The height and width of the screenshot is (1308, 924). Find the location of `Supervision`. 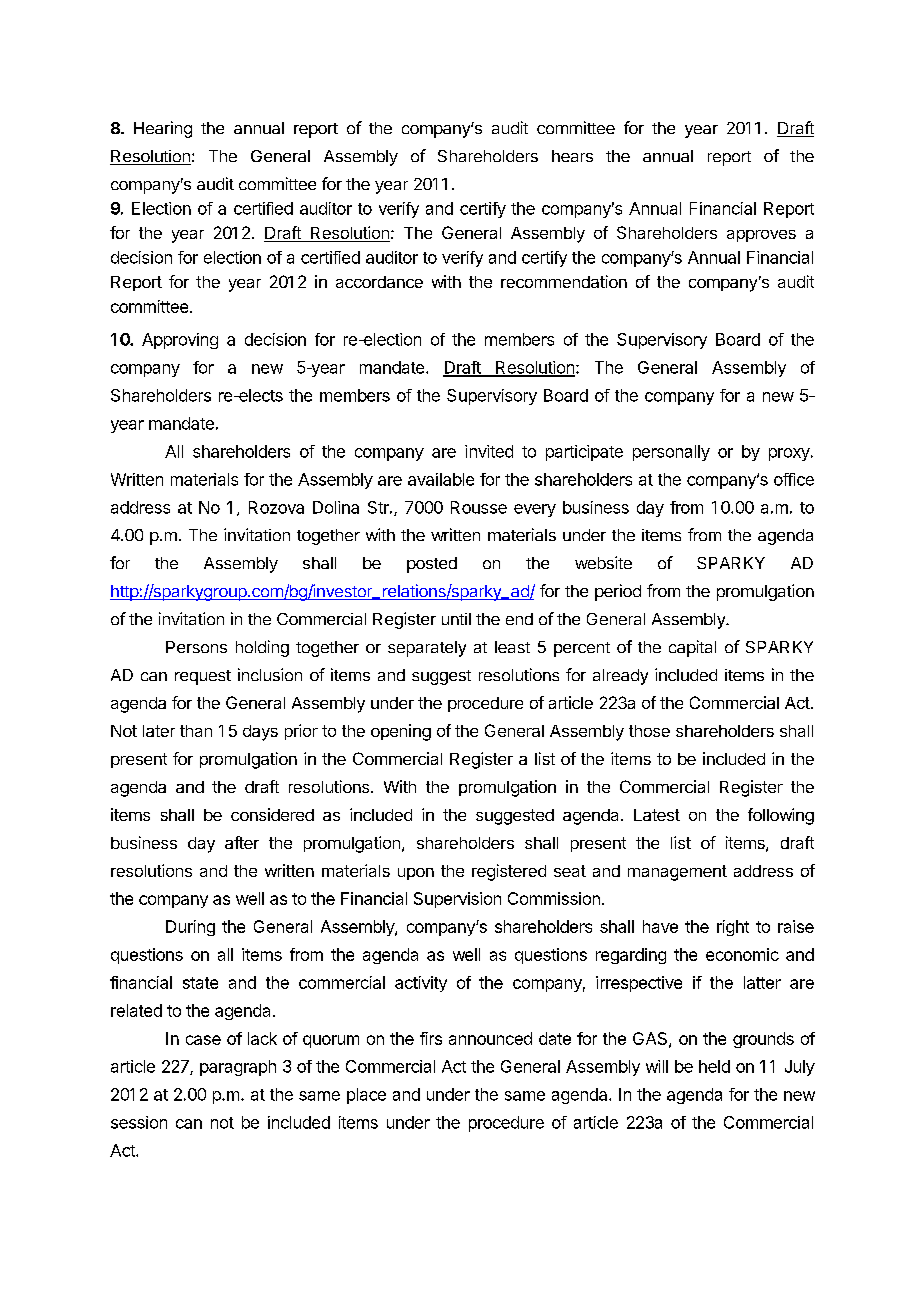

Supervision is located at coordinates (457, 900).
